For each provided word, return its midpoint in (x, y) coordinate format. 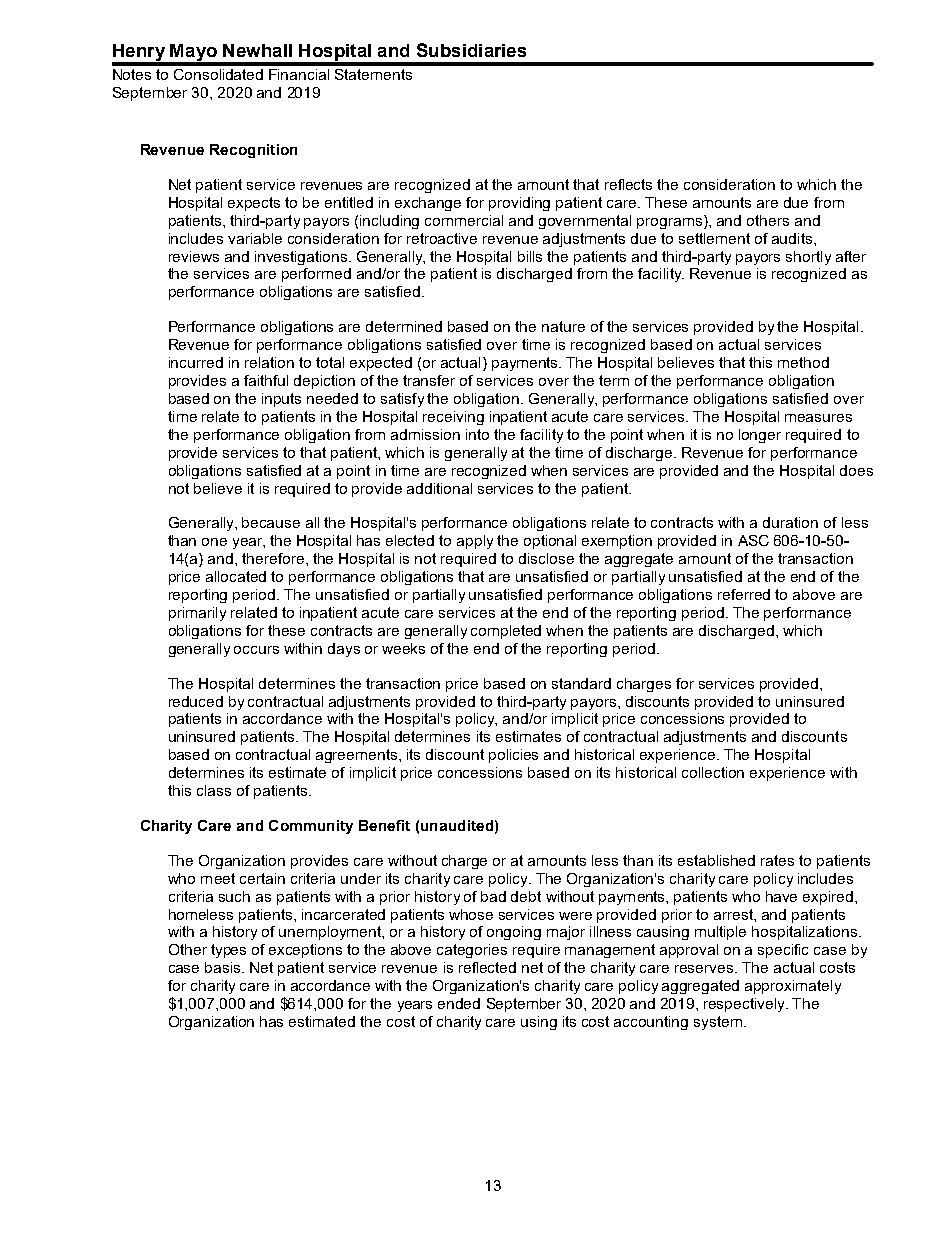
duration (790, 522)
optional (550, 542)
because (271, 522)
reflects (628, 184)
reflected (487, 967)
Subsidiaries (471, 50)
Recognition (253, 151)
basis (224, 967)
